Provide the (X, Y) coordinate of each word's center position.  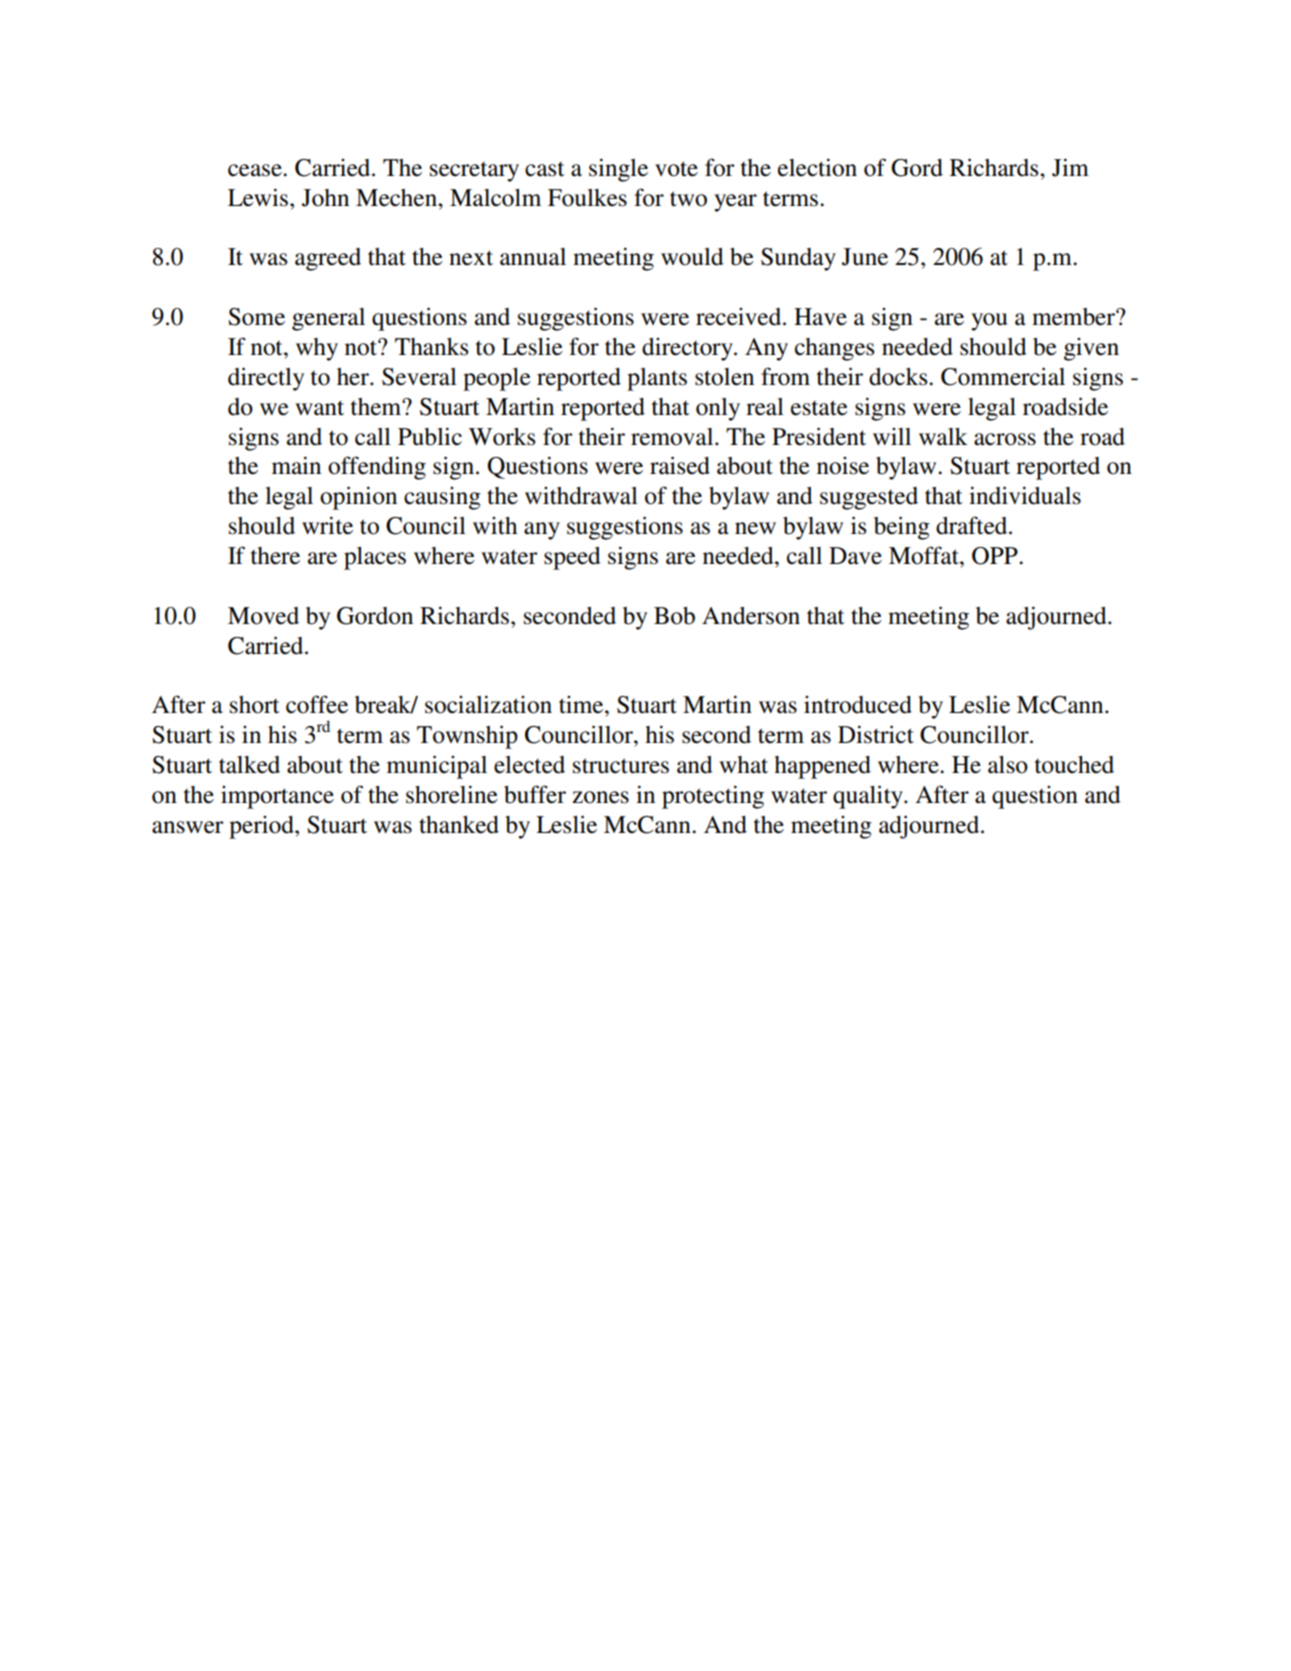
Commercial (1003, 376)
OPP (996, 556)
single (618, 170)
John (325, 198)
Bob (674, 616)
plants (657, 379)
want (319, 408)
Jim (1070, 167)
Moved (263, 616)
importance (277, 797)
